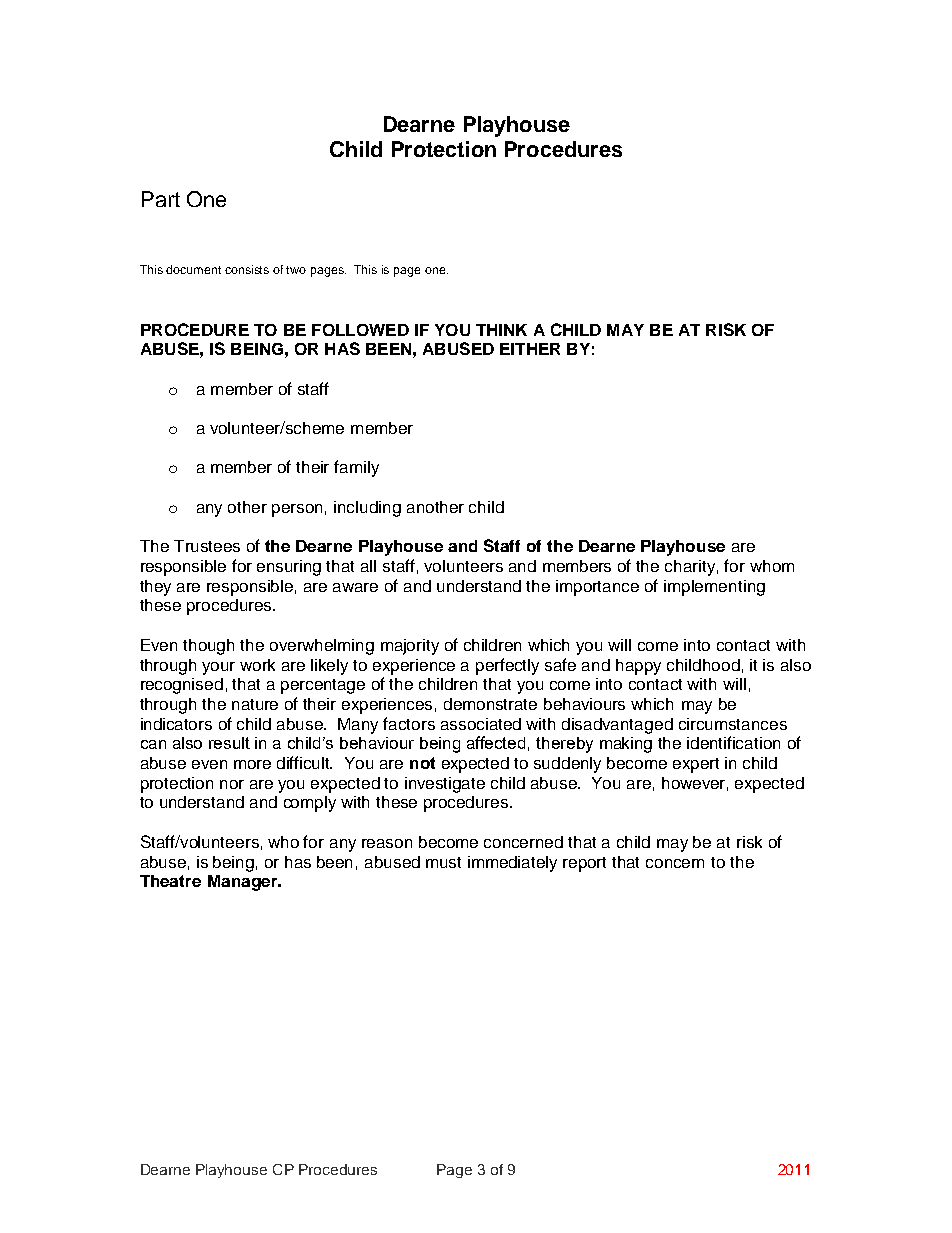  I want to click on Manager, so click(243, 883).
